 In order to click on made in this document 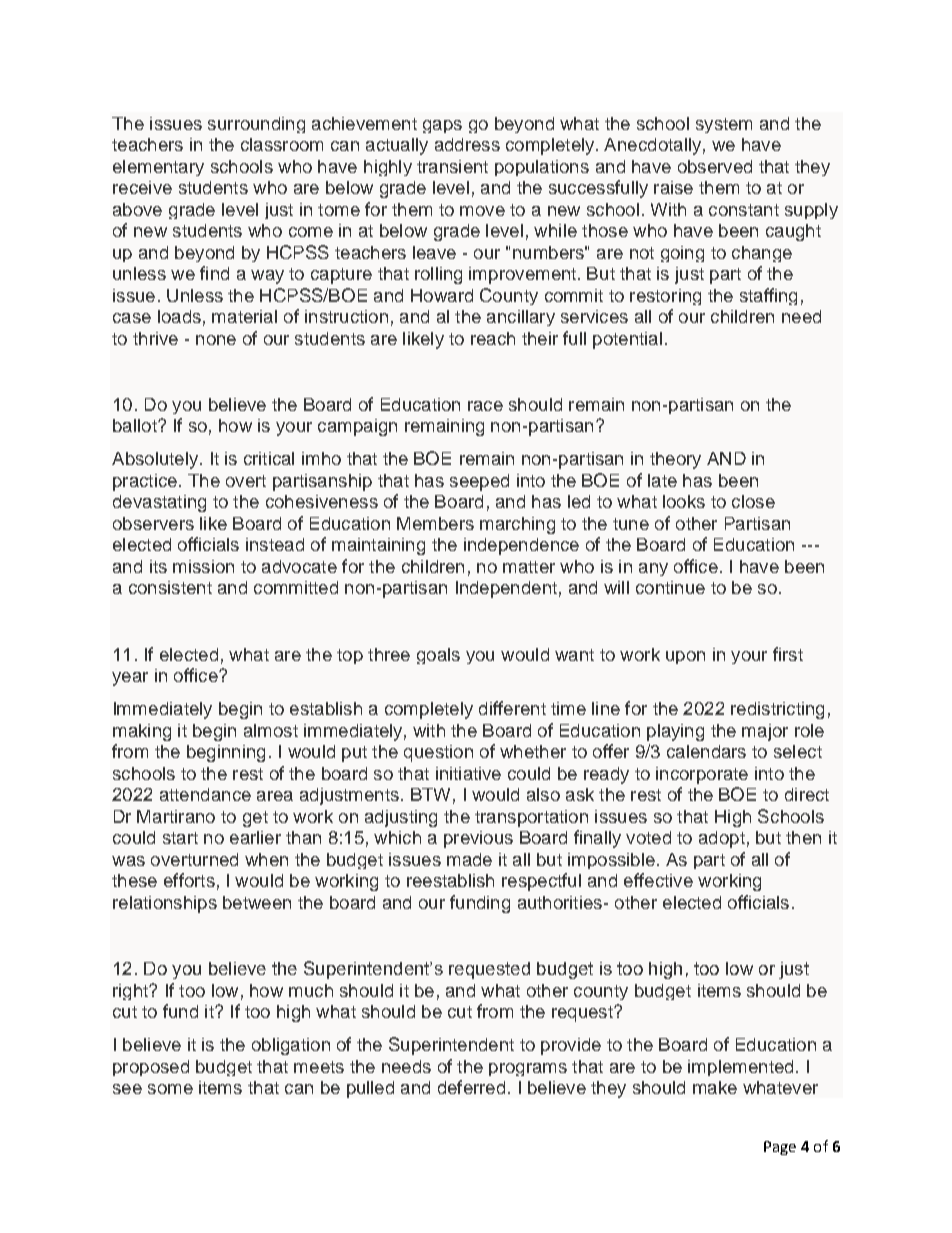, I will do `click(469, 859)`.
